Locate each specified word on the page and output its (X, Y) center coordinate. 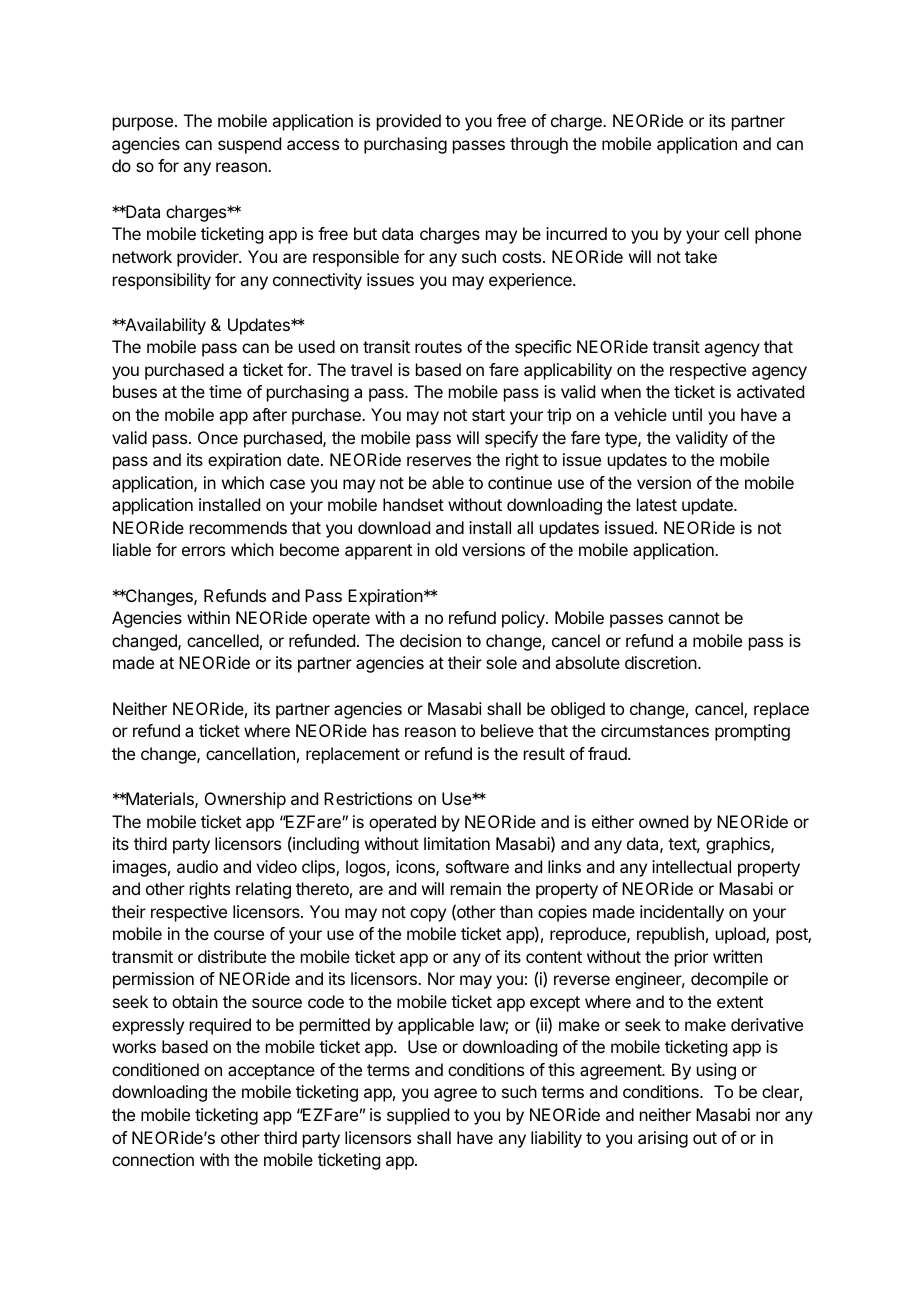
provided (409, 122)
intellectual (691, 866)
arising (663, 1139)
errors (203, 551)
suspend (249, 145)
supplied (418, 1116)
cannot (694, 618)
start (488, 415)
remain (476, 888)
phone (778, 235)
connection (153, 1159)
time (225, 391)
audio (197, 866)
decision (430, 640)
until (687, 414)
